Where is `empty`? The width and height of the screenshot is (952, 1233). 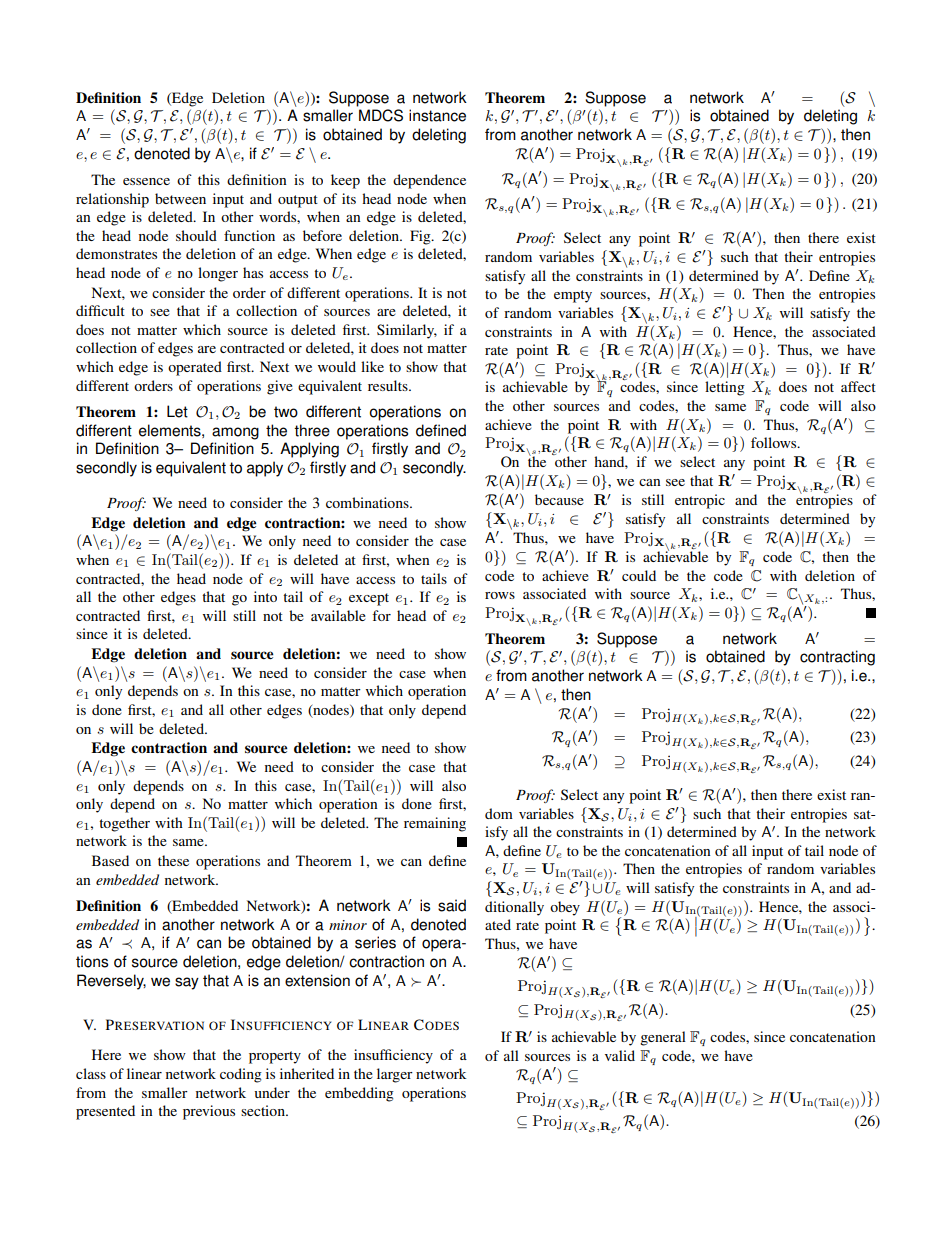
empty is located at coordinates (573, 296).
